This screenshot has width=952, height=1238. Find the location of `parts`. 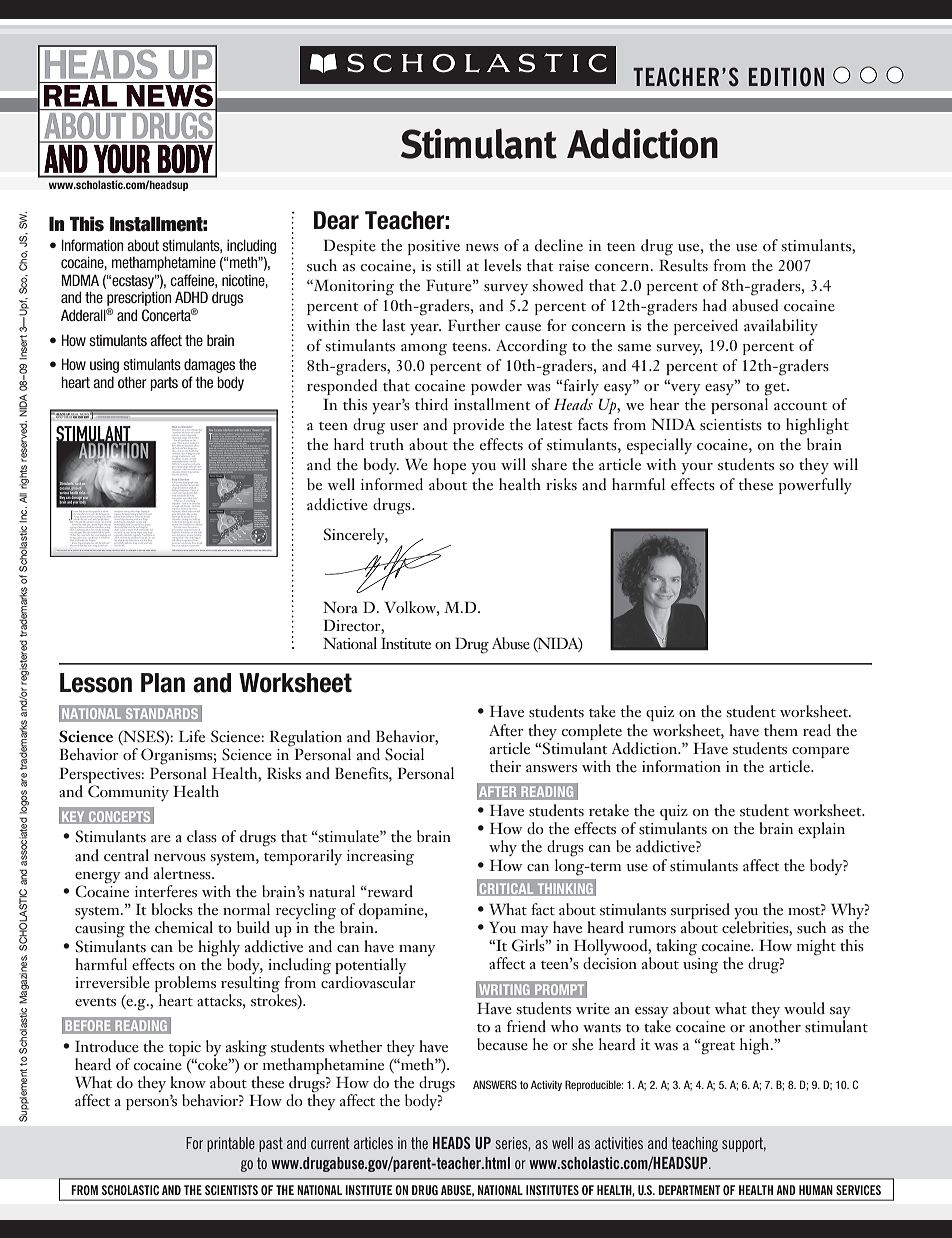

parts is located at coordinates (164, 384).
